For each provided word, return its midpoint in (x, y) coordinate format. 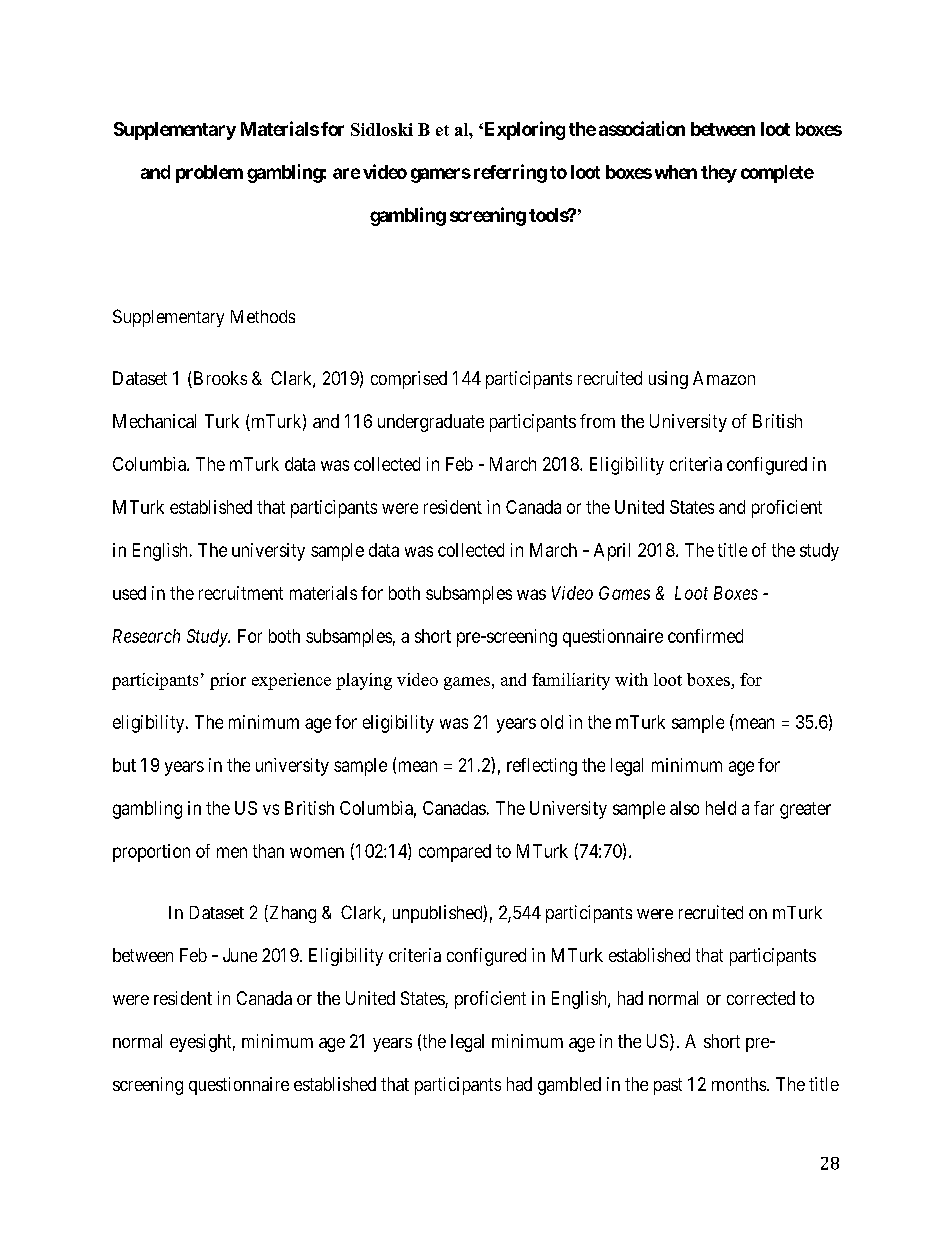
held (721, 808)
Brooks (219, 379)
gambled (569, 1086)
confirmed (705, 636)
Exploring (523, 130)
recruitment (241, 593)
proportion (151, 853)
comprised (409, 380)
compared (455, 853)
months (740, 1084)
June (240, 955)
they (719, 174)
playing (364, 681)
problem (209, 174)
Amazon (724, 378)
